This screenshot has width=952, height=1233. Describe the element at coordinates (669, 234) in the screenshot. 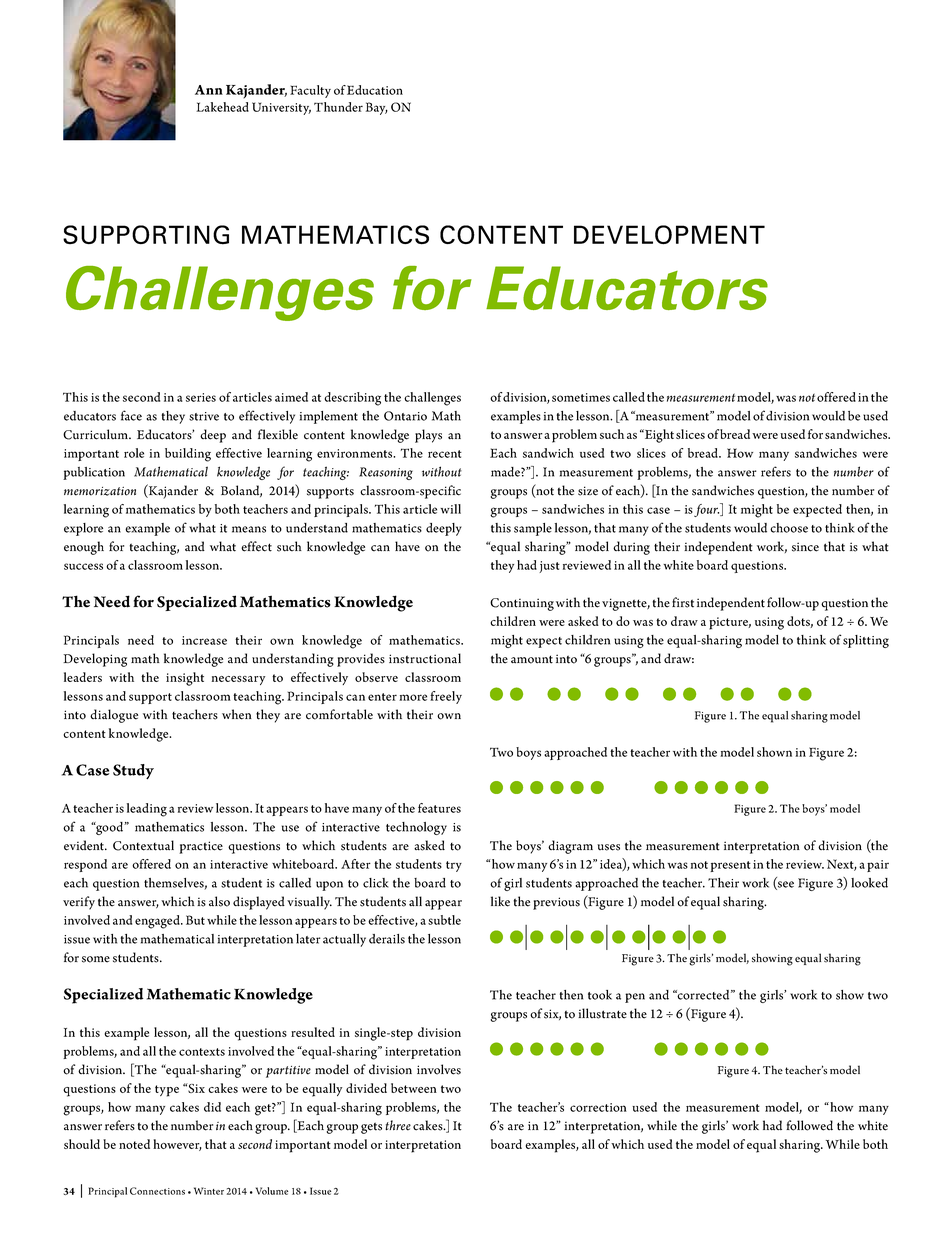

I see `Development` at that location.
